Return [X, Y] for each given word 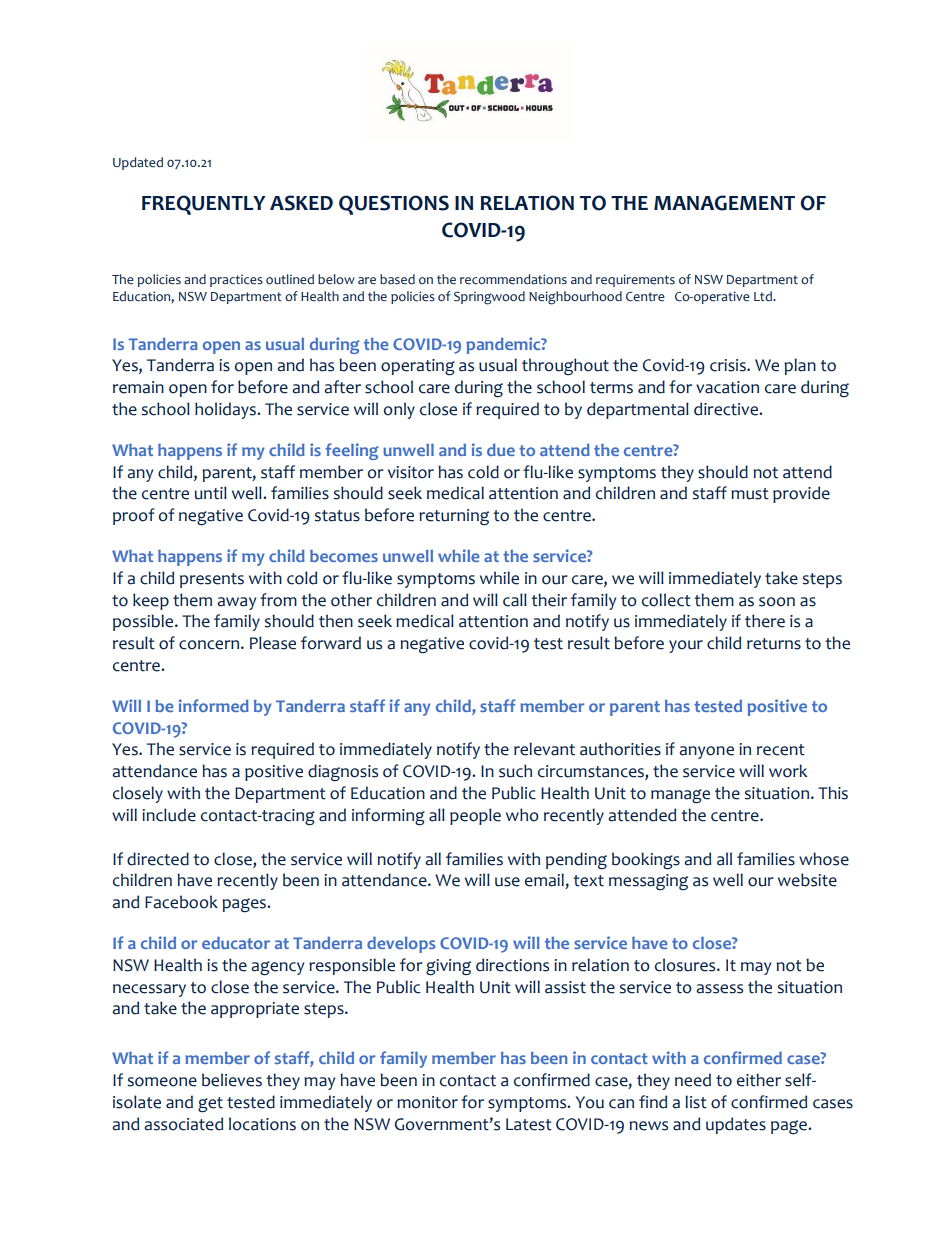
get [210, 1105]
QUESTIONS [394, 205]
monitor [427, 1102]
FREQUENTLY [204, 205]
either [759, 1080]
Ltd [764, 296]
